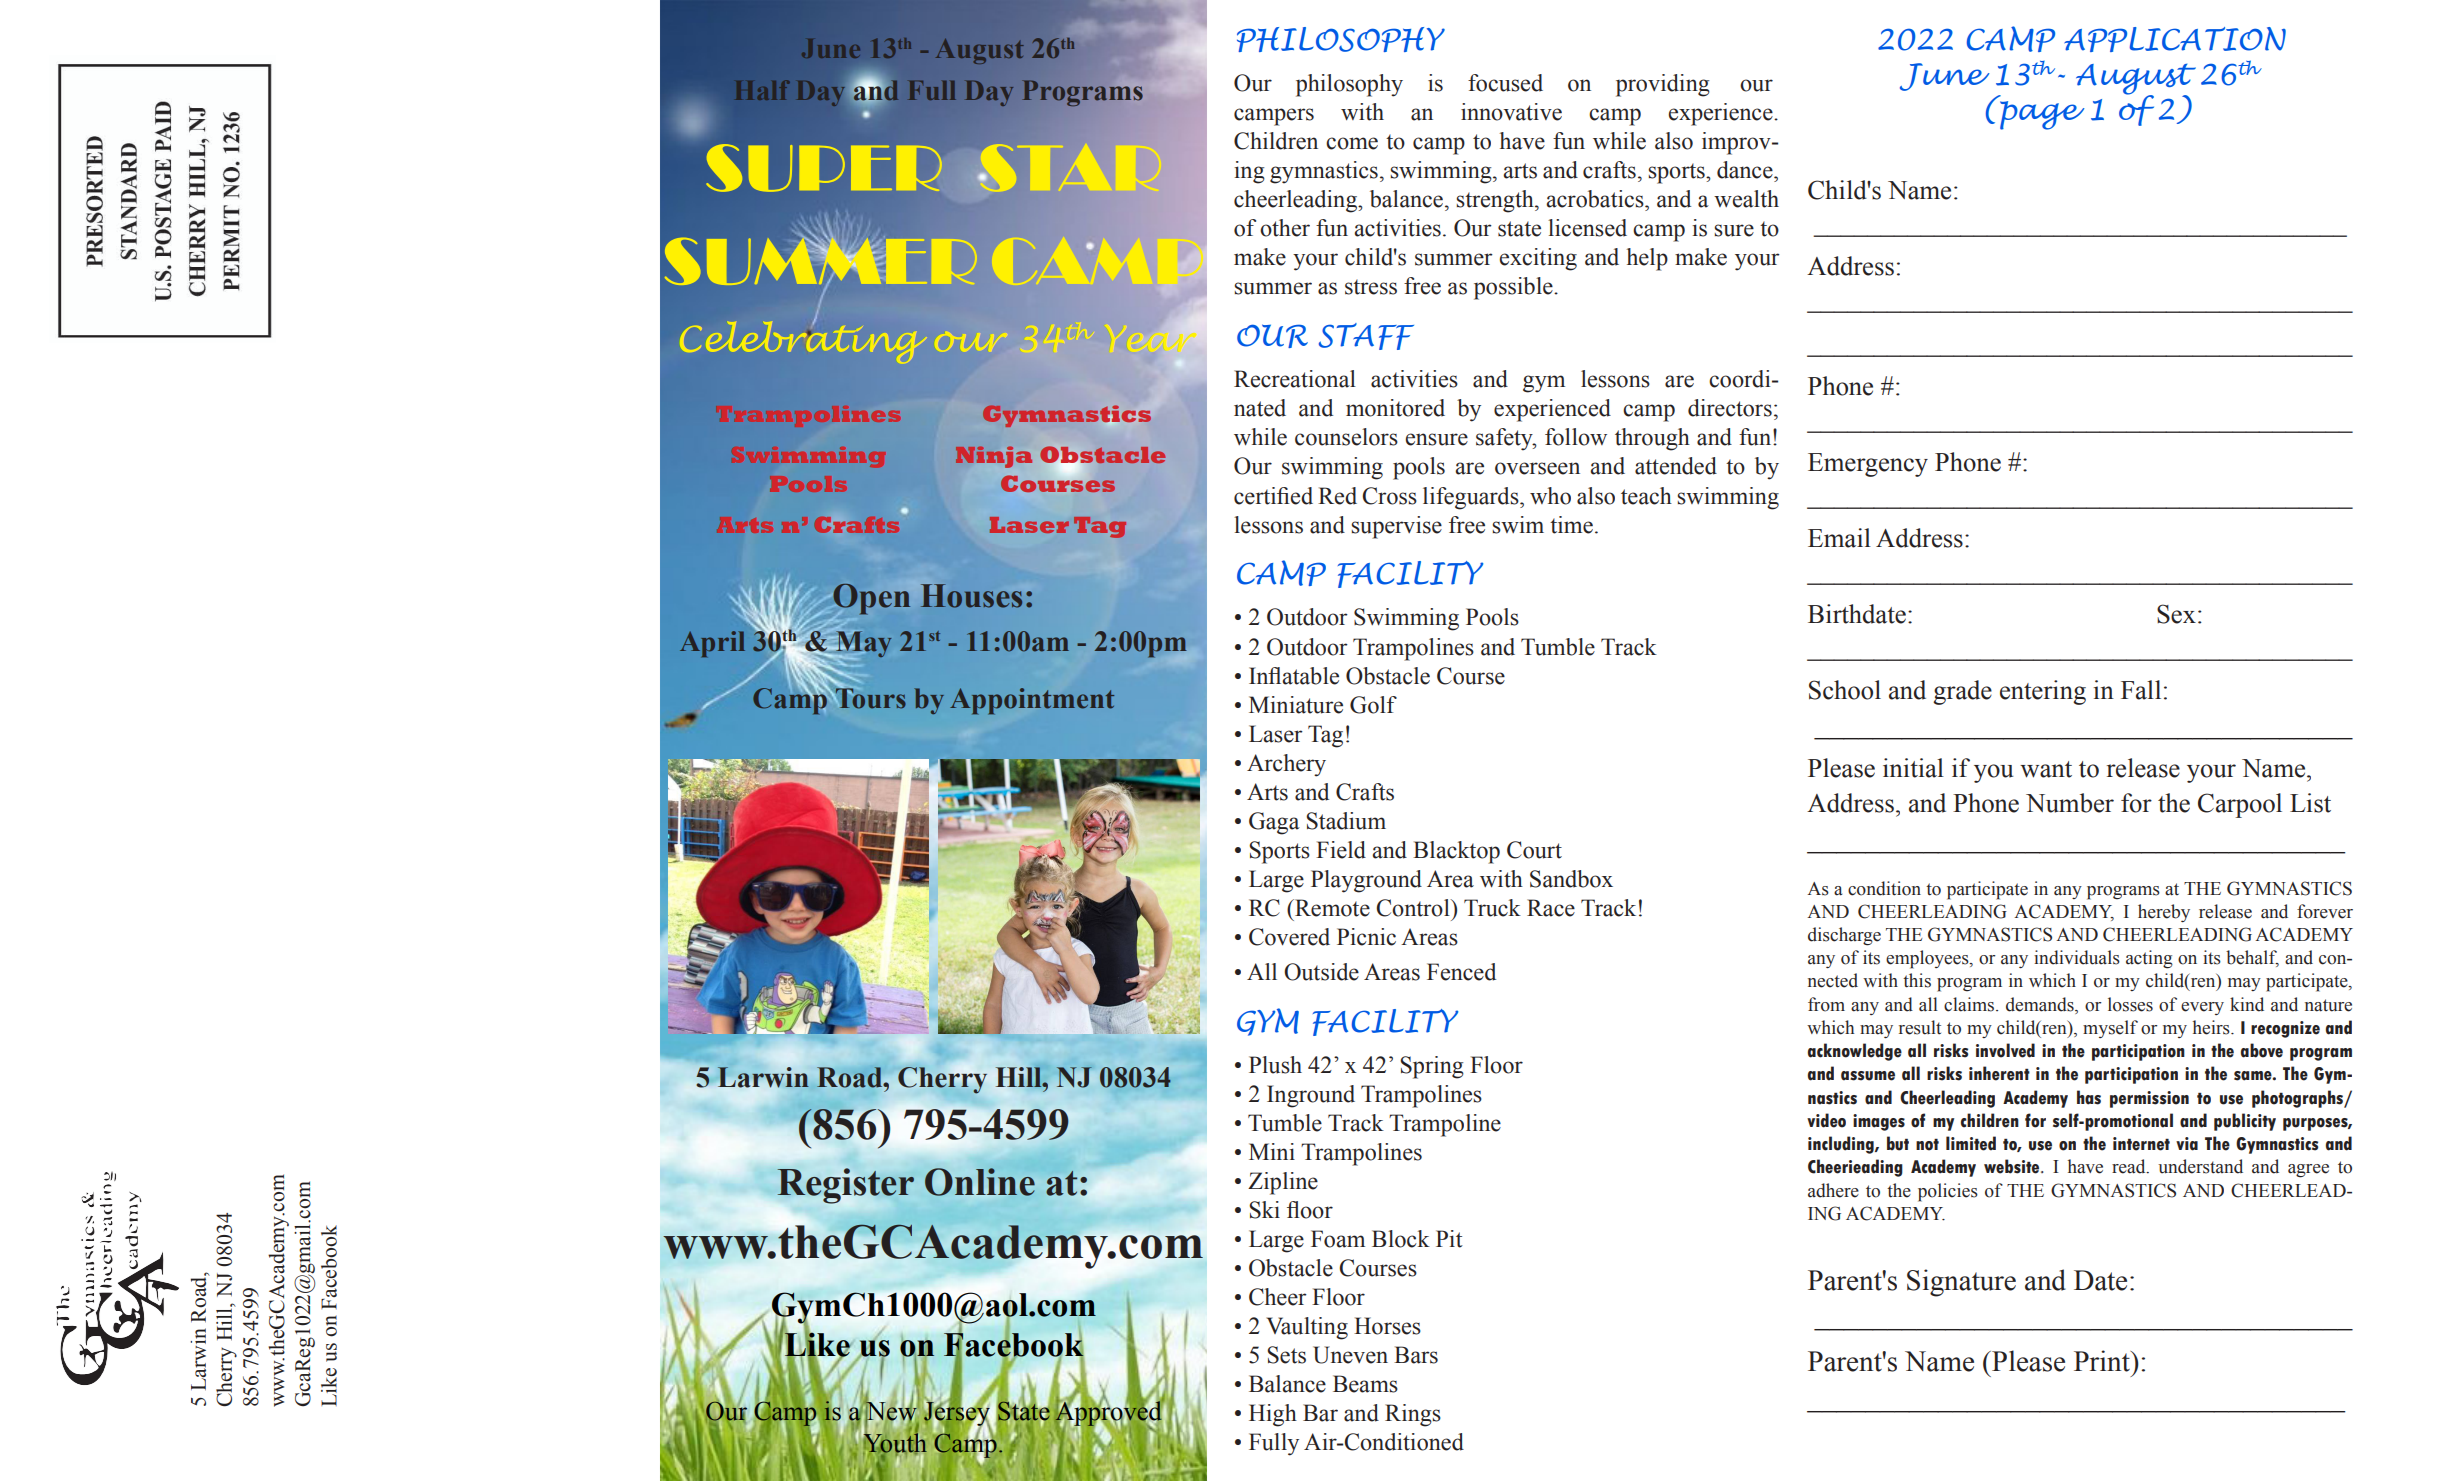 The width and height of the document is (2440, 1481). What do you see at coordinates (980, 1182) in the document?
I see `Online` at bounding box center [980, 1182].
